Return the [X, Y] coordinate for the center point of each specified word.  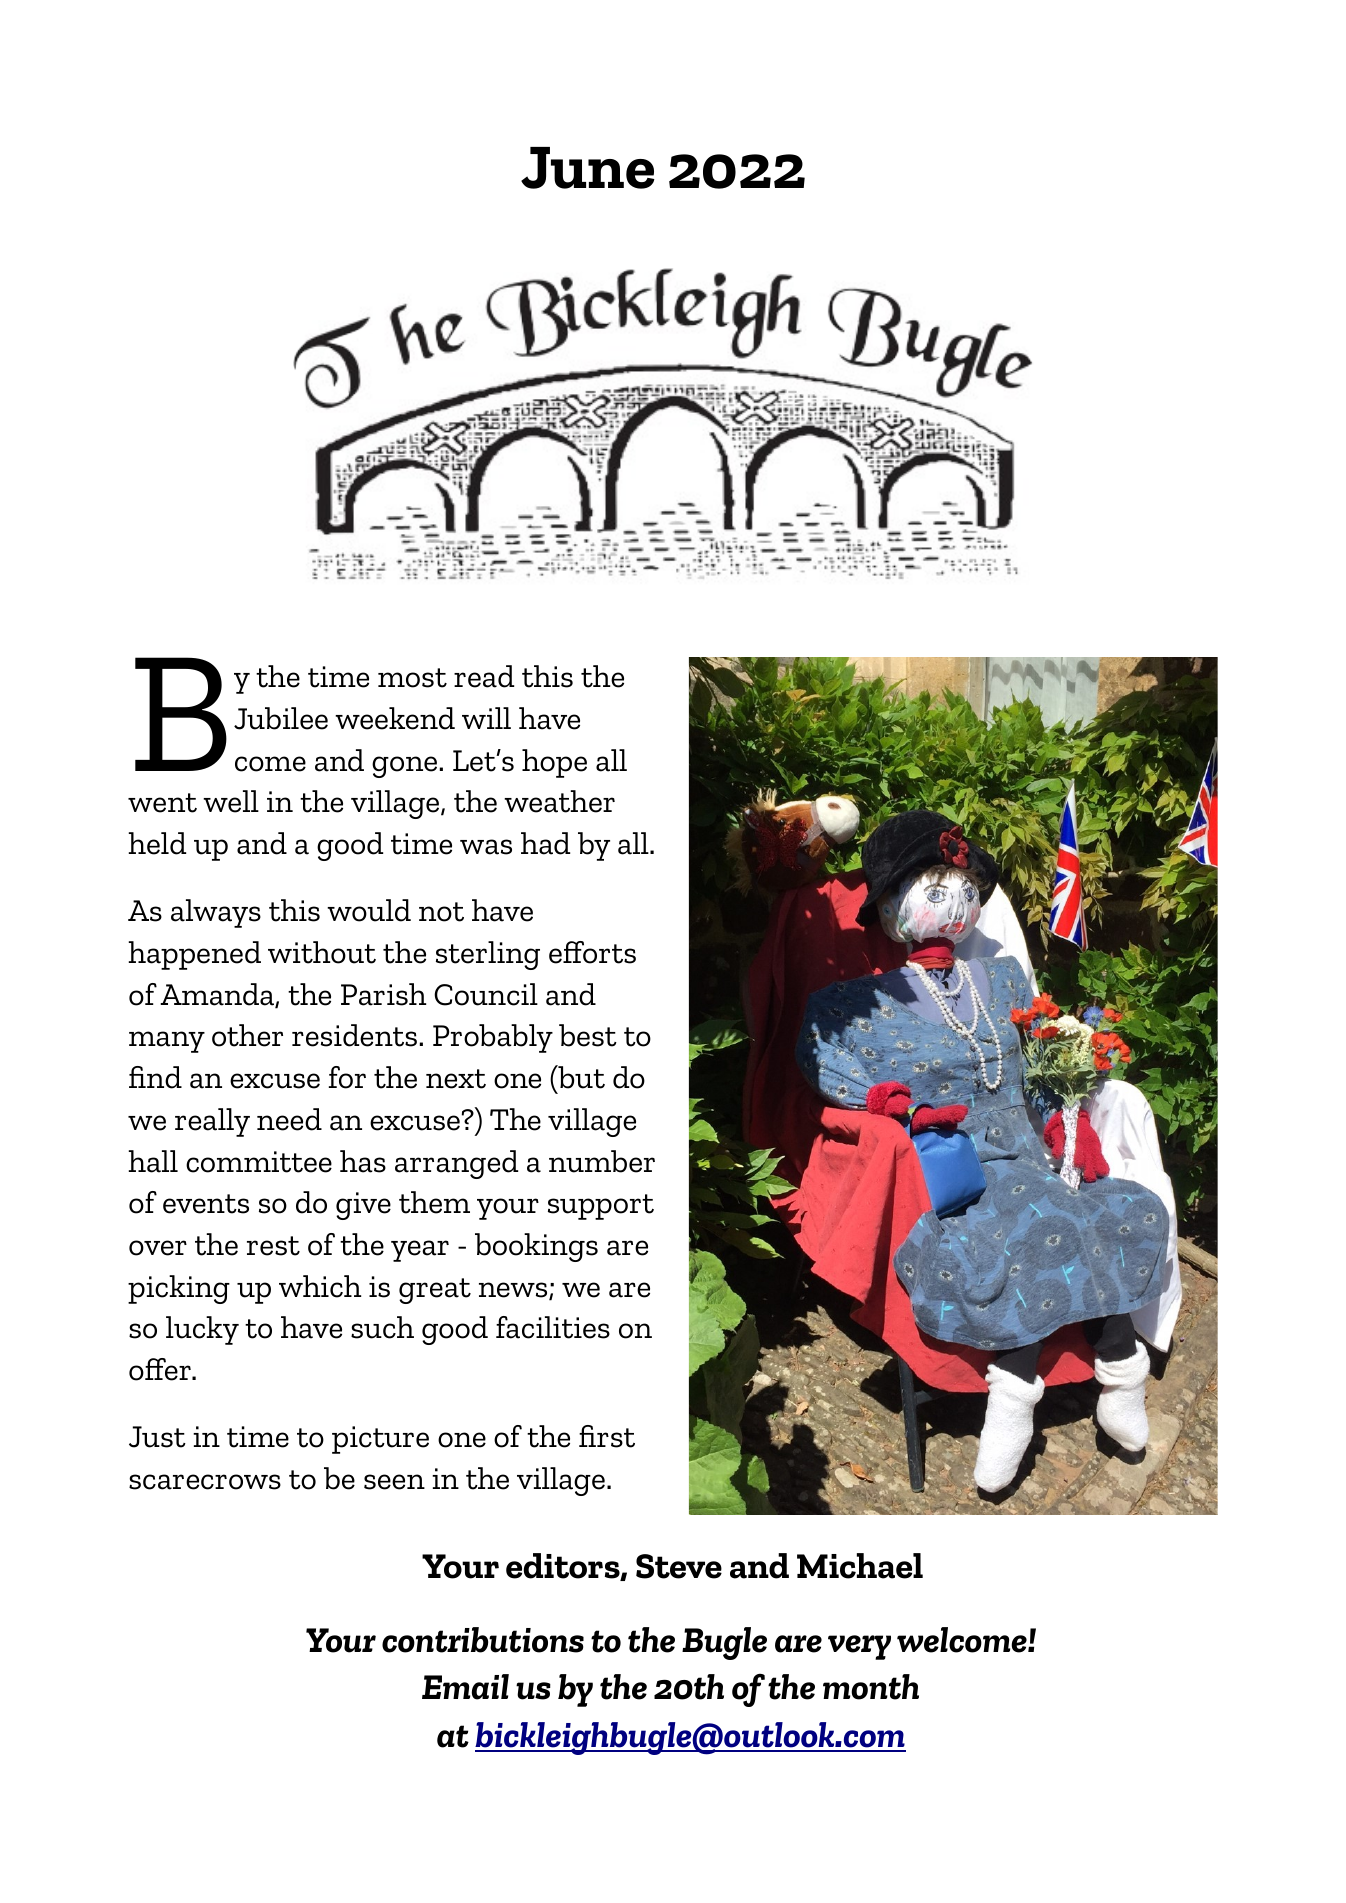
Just [157, 1437]
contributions [483, 1640]
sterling [488, 955]
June [588, 168]
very [859, 1647]
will [486, 718]
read [484, 676]
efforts [592, 952]
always [216, 913]
